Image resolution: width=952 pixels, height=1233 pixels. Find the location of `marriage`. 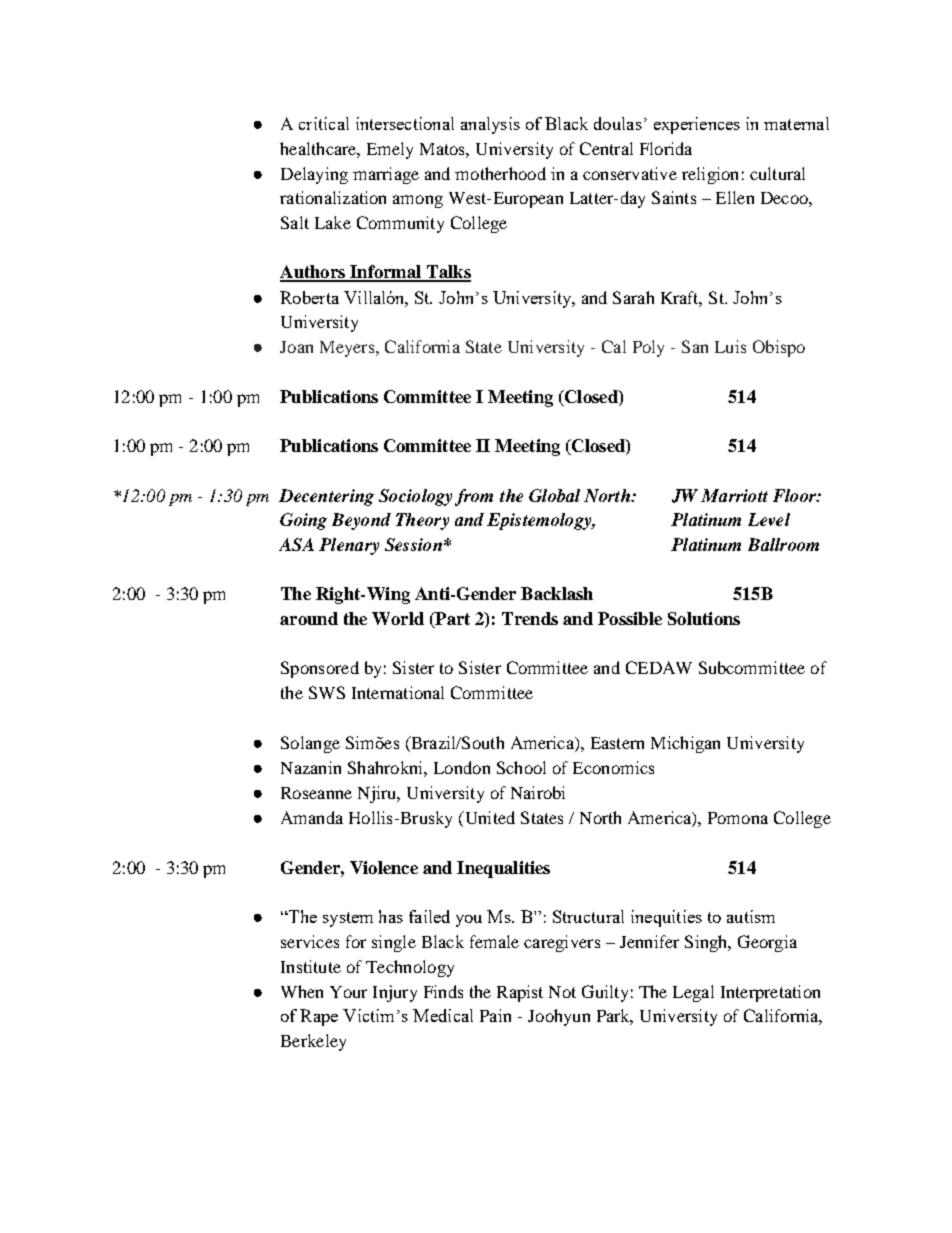

marriage is located at coordinates (386, 175).
